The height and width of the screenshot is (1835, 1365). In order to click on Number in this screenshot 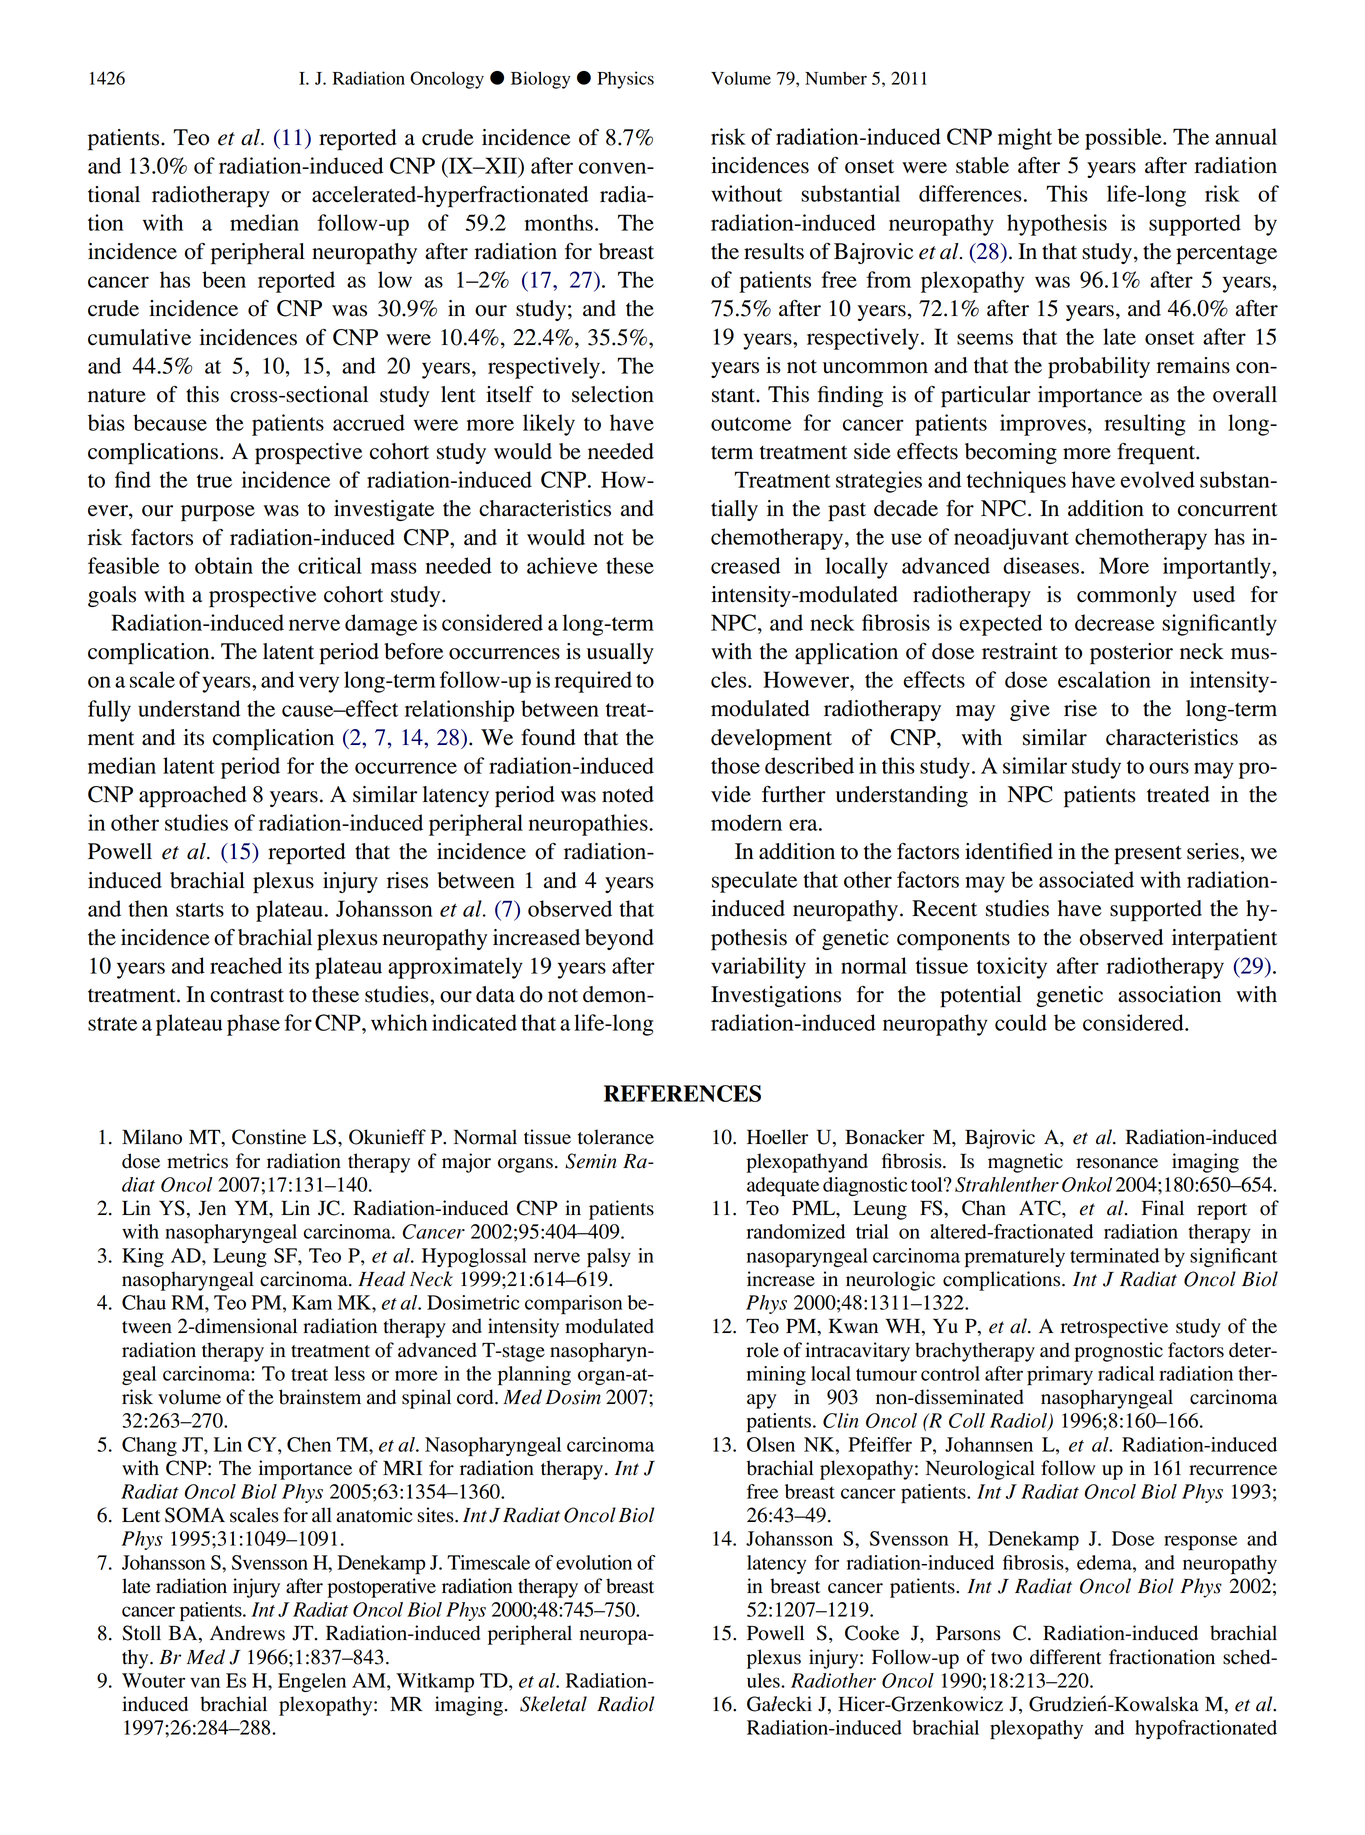, I will do `click(836, 78)`.
